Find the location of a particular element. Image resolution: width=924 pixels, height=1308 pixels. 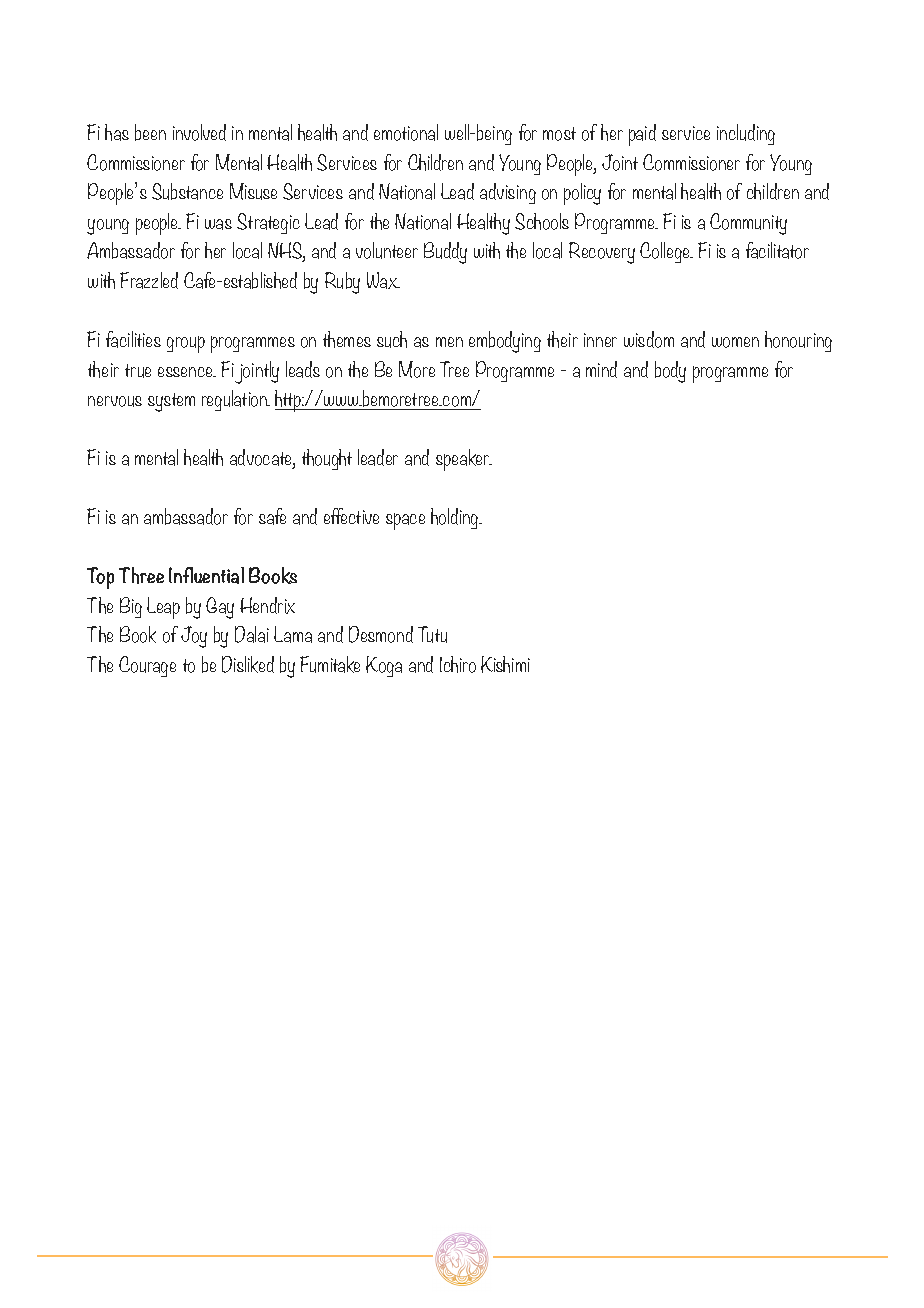

space is located at coordinates (405, 521).
